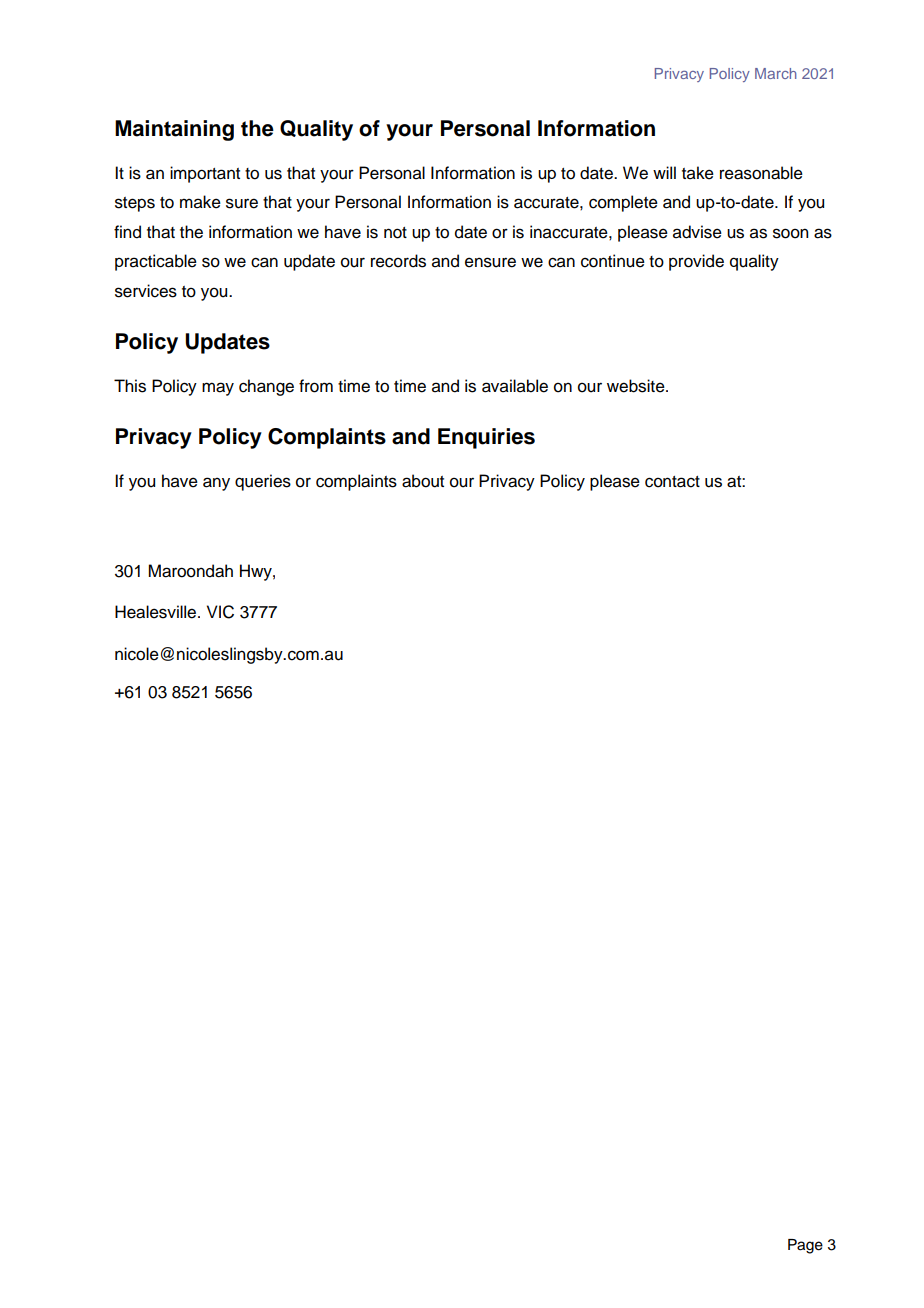  Describe the element at coordinates (395, 233) in the screenshot. I see `not` at that location.
